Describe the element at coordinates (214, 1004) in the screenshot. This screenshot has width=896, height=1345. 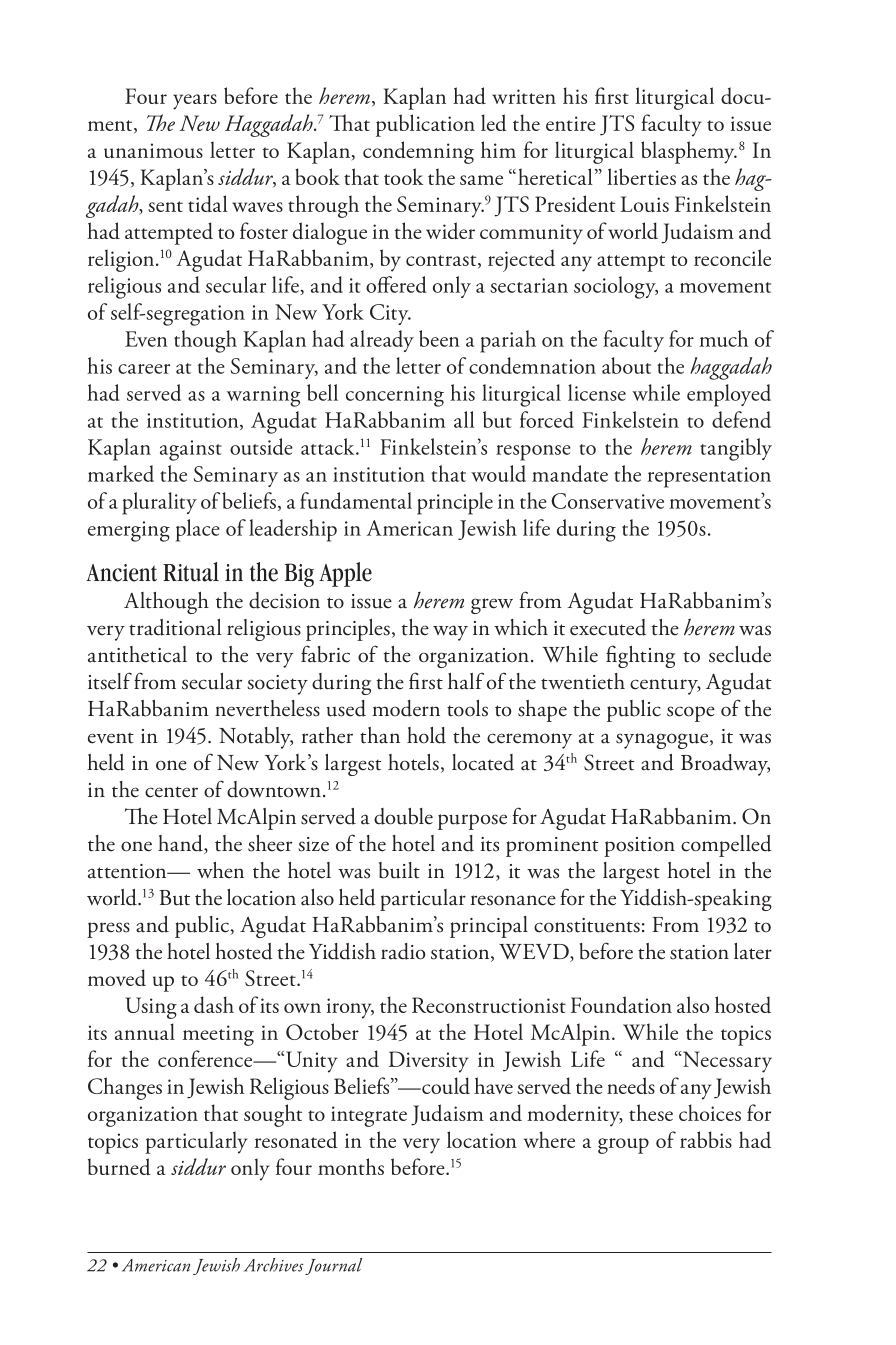
I see `dash` at that location.
